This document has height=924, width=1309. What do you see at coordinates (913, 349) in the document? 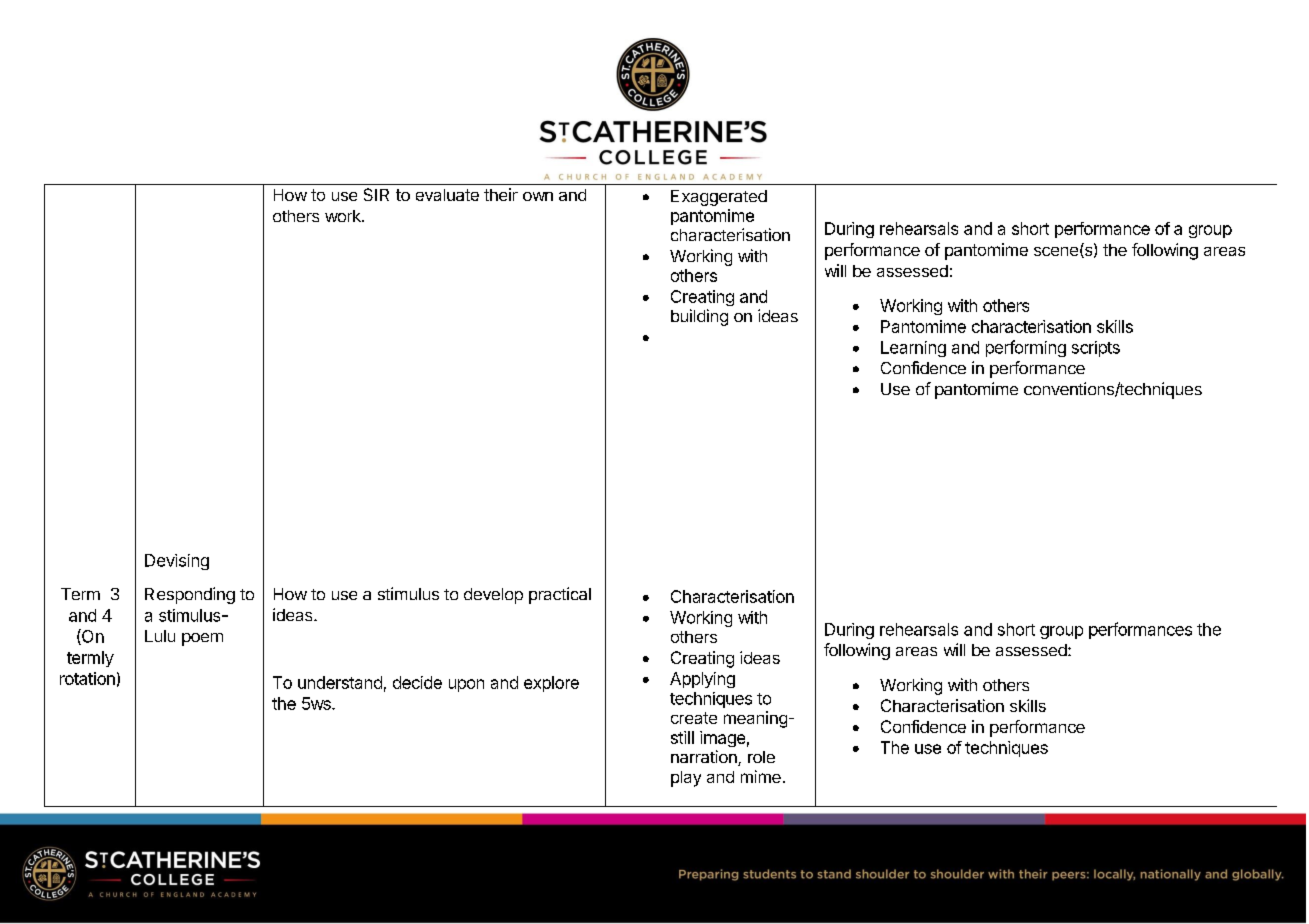
I see `Learning` at bounding box center [913, 349].
